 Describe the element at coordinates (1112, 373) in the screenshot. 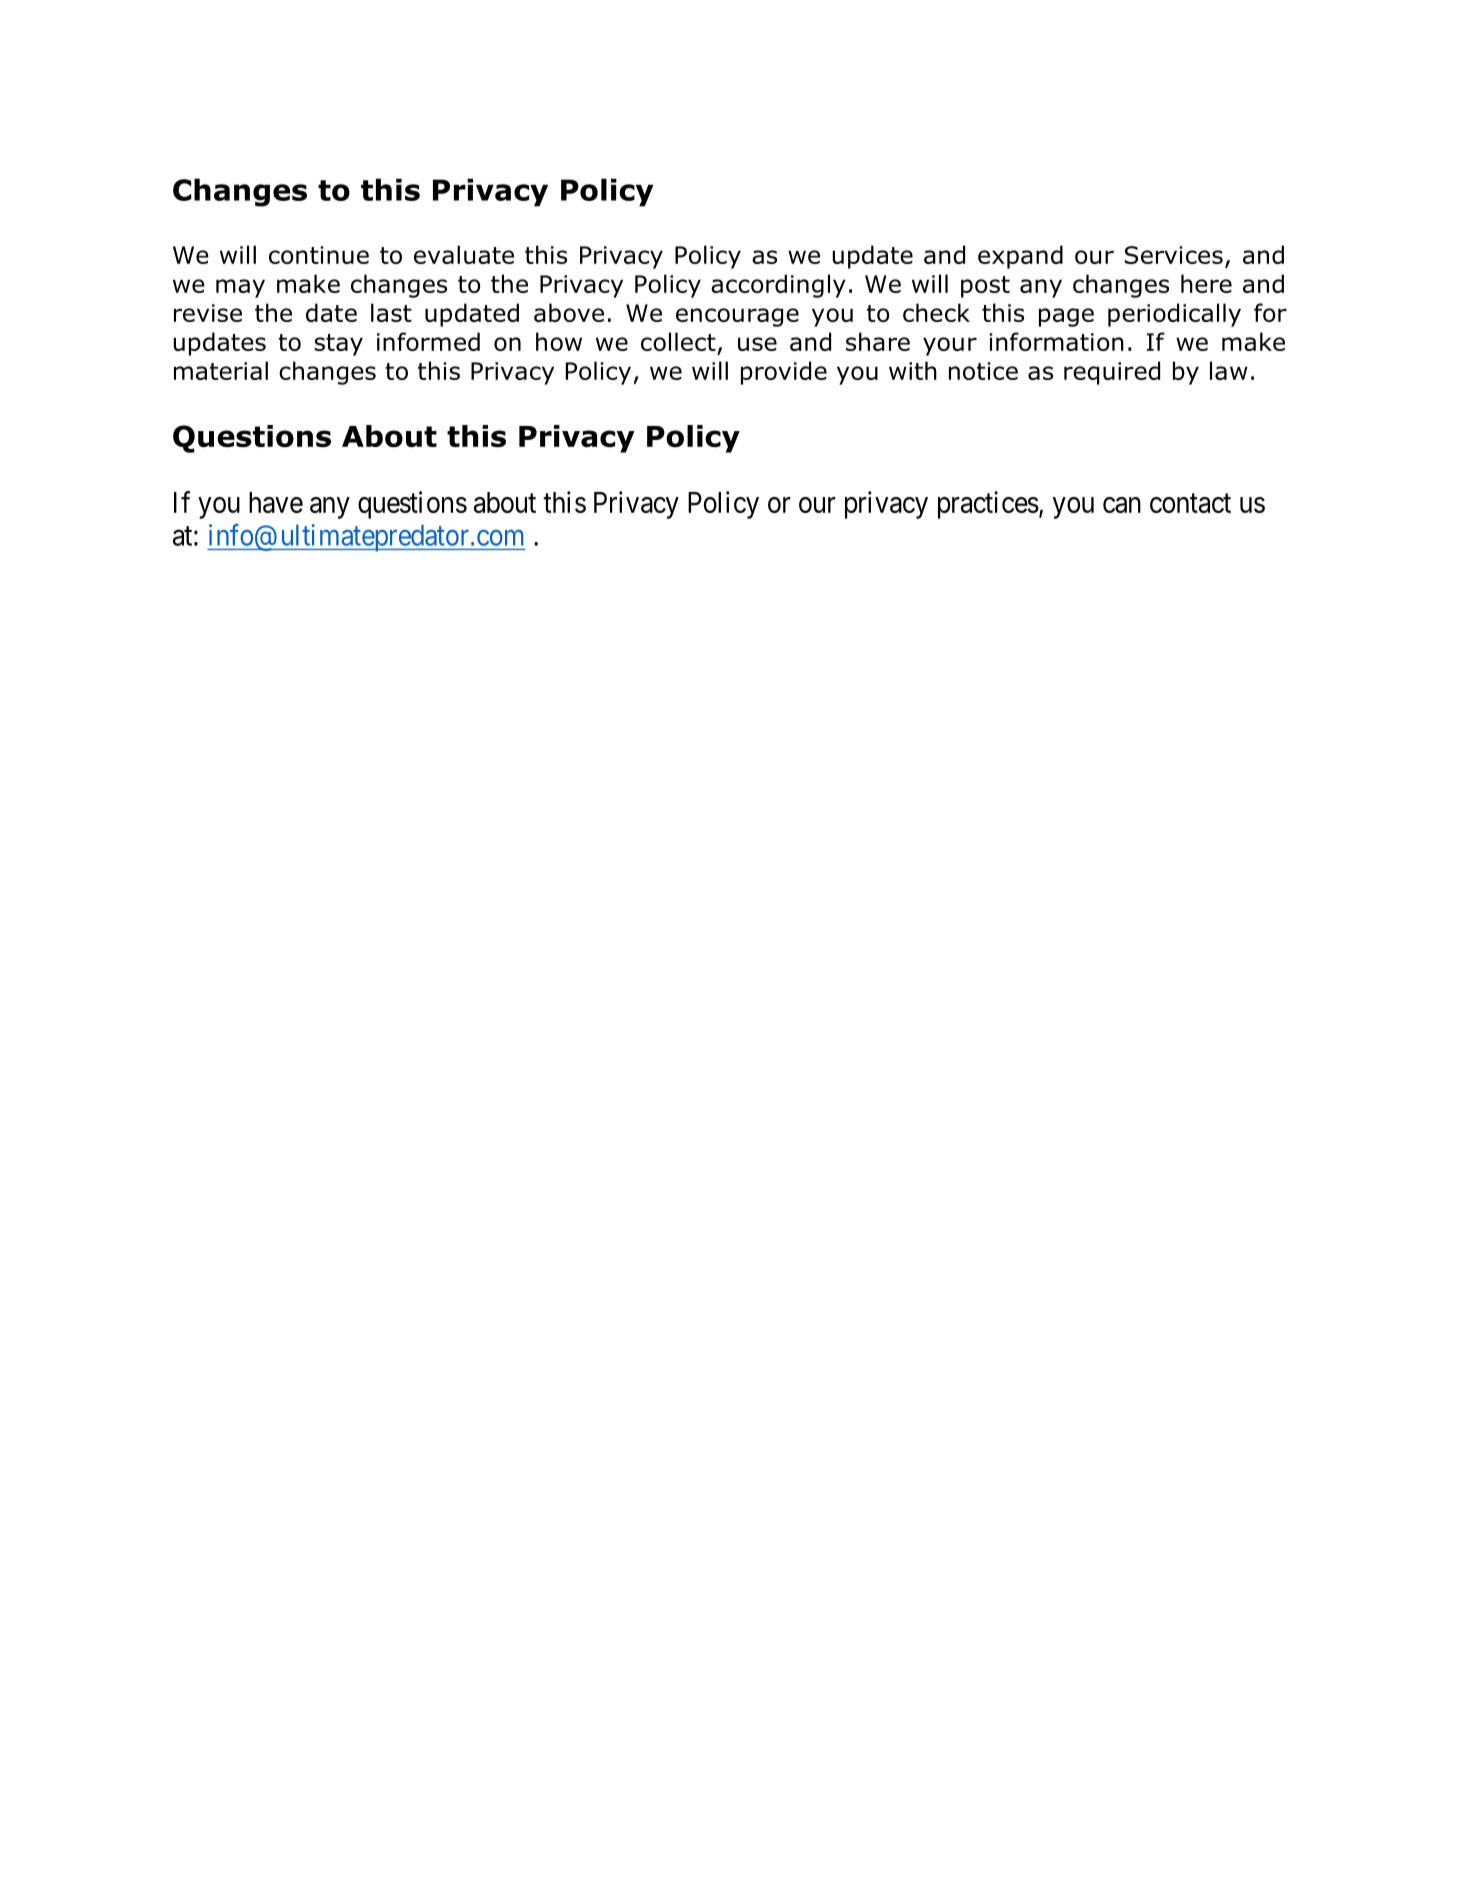

I see `required` at that location.
